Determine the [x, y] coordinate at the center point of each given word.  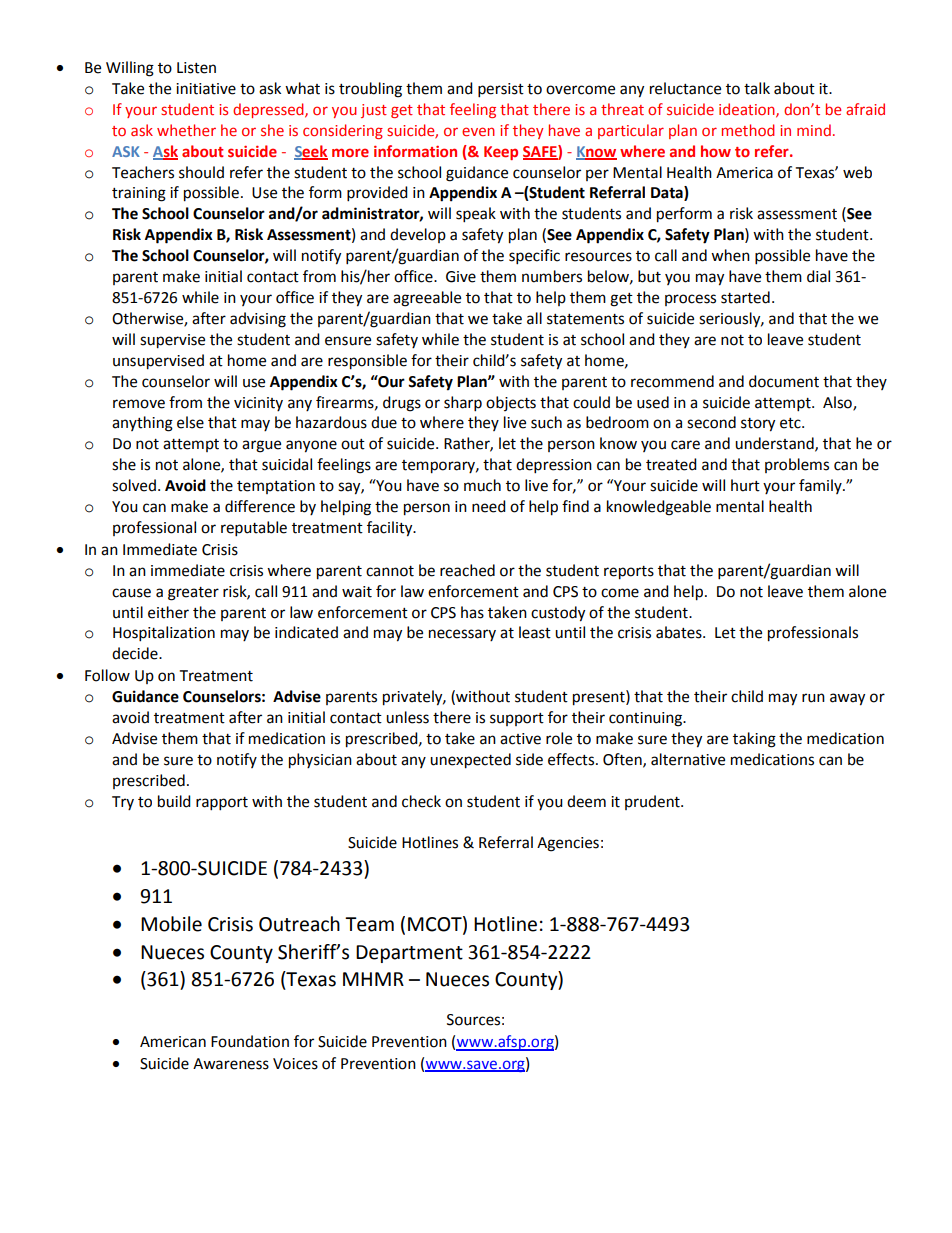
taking [754, 740]
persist [501, 90]
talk [757, 88]
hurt [745, 485]
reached [467, 570]
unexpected [470, 761]
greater [193, 594]
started [745, 297]
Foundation [250, 1041]
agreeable [427, 299]
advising [258, 320]
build [174, 801]
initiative [206, 89]
